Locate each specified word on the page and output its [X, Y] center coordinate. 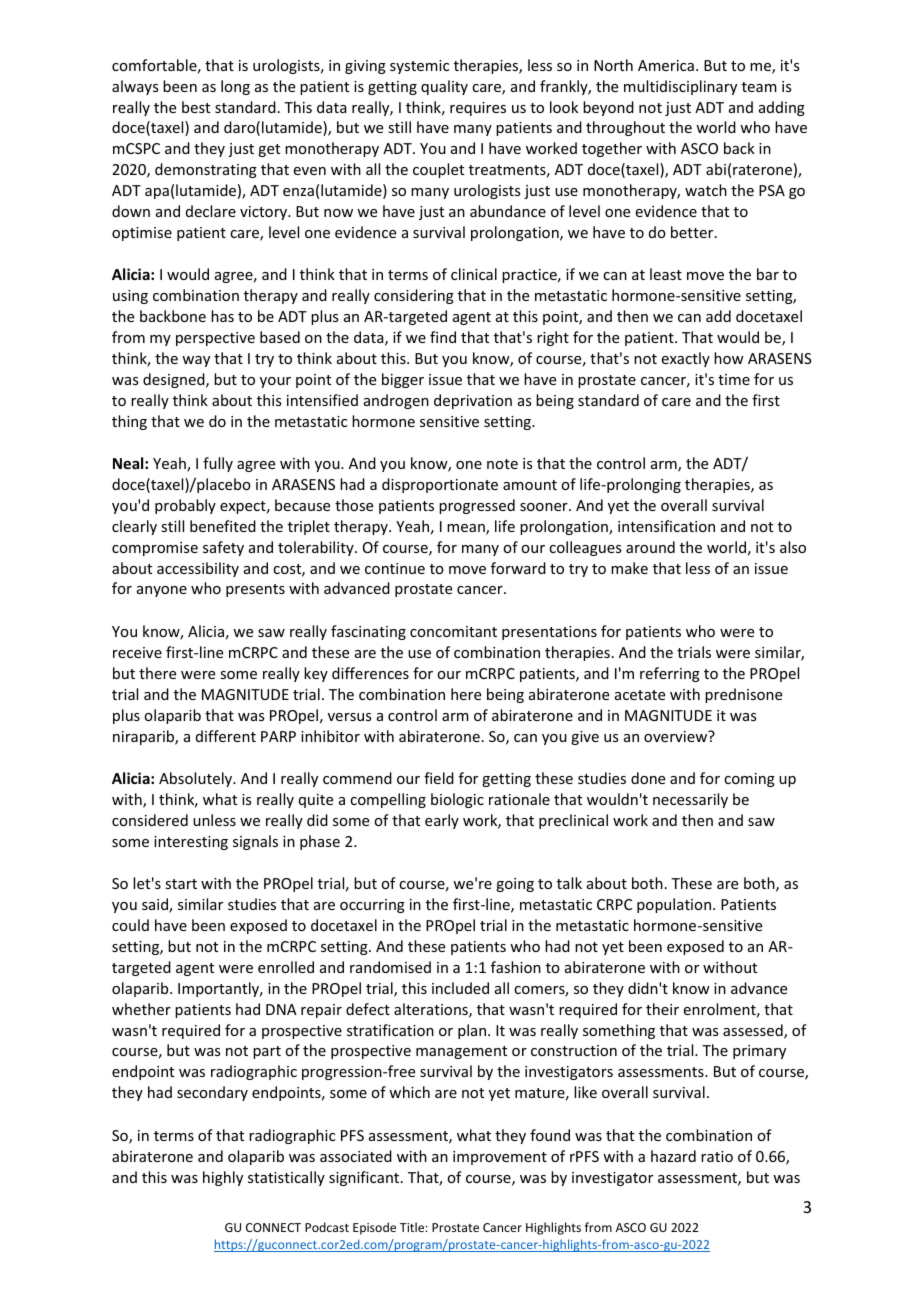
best [196, 107]
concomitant [453, 631]
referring [670, 674]
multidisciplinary [680, 87]
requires [478, 109]
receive [137, 652]
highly [223, 1178]
